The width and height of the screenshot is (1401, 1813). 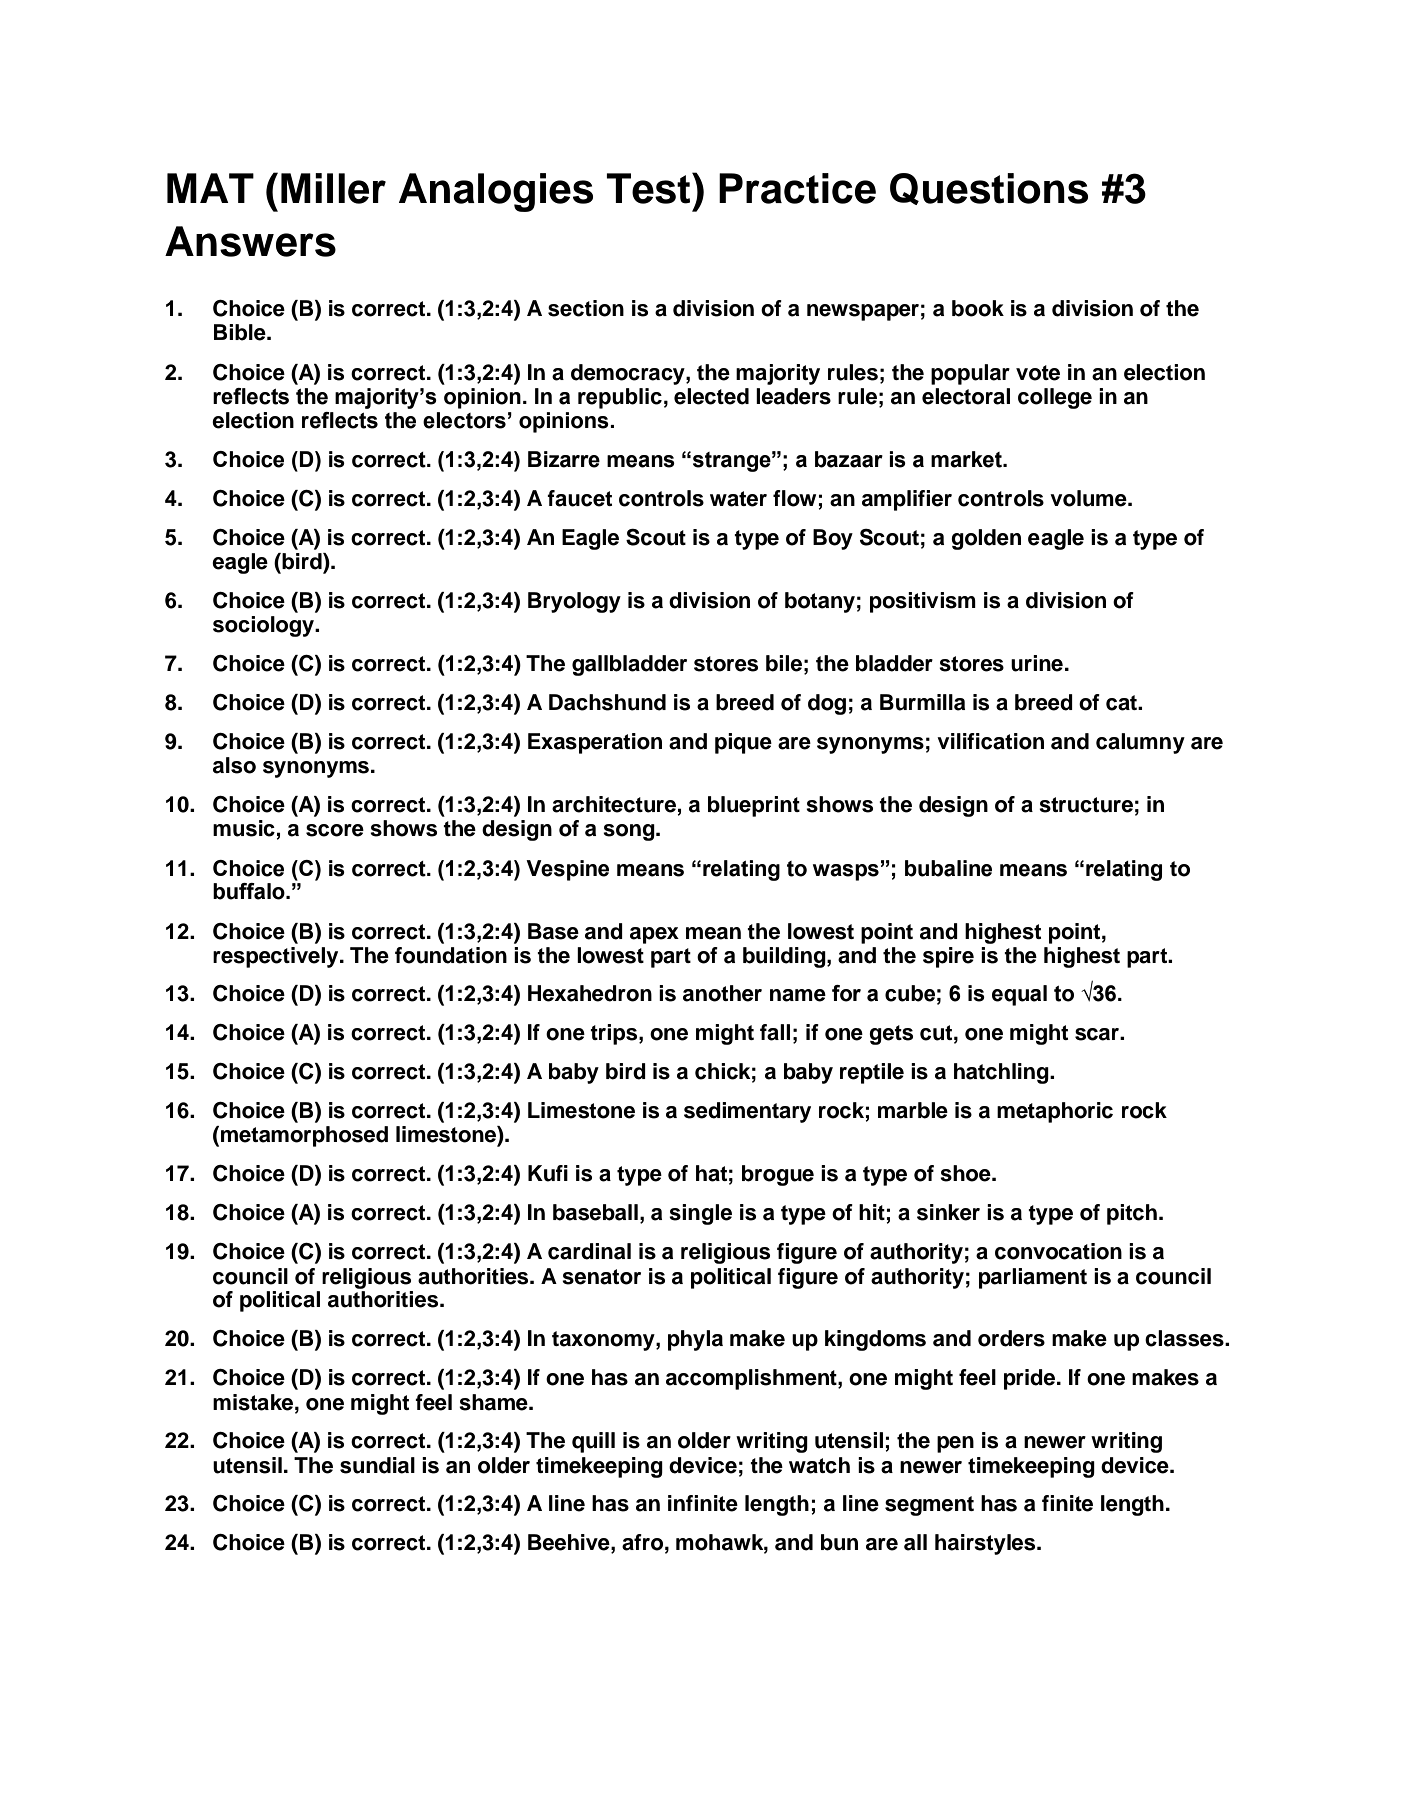 What do you see at coordinates (333, 188) in the screenshot?
I see `Miller` at bounding box center [333, 188].
